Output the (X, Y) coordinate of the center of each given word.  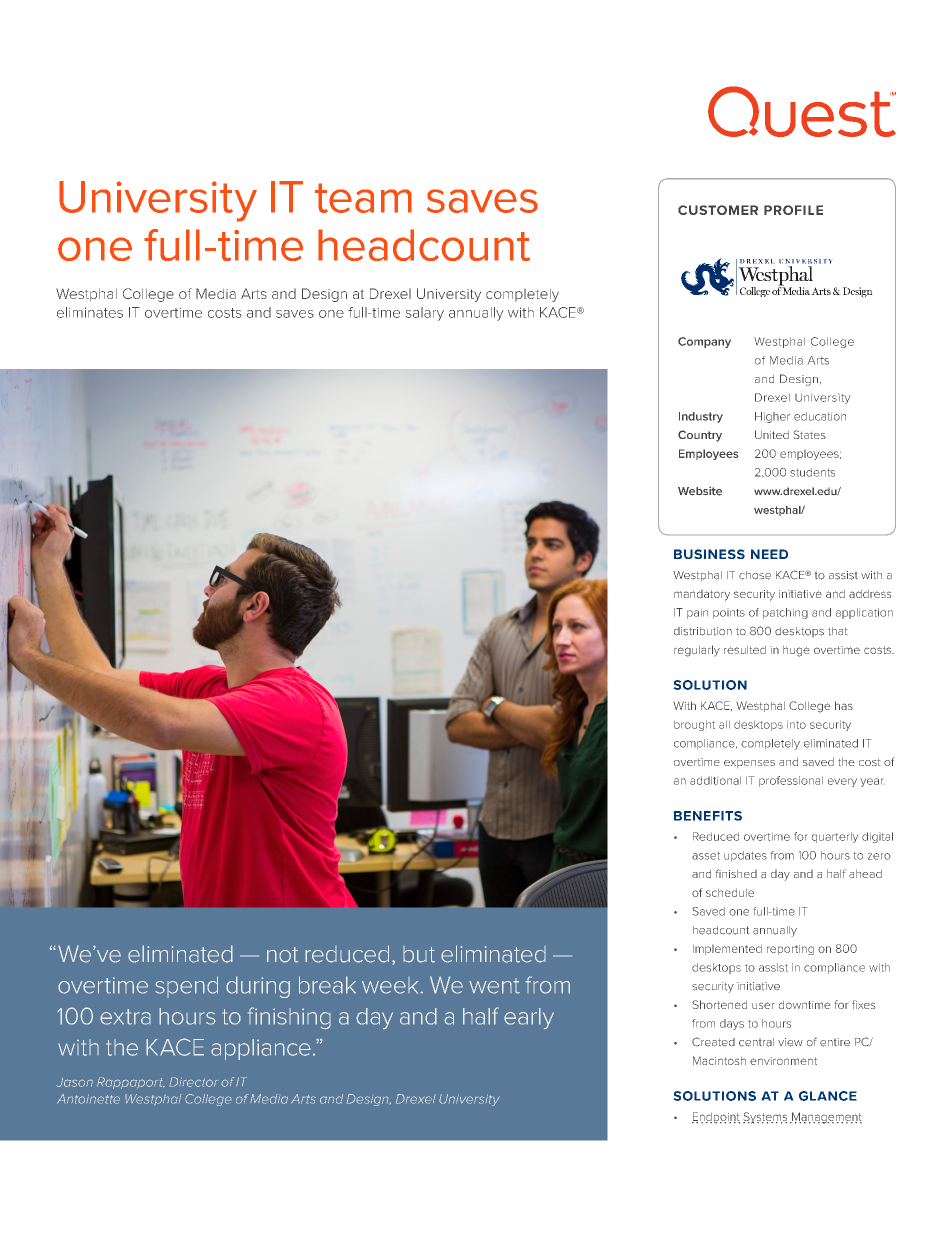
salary (425, 314)
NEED (769, 554)
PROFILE (793, 210)
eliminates (90, 312)
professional (791, 781)
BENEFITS (708, 816)
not (282, 955)
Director (193, 1082)
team (363, 198)
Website (700, 491)
